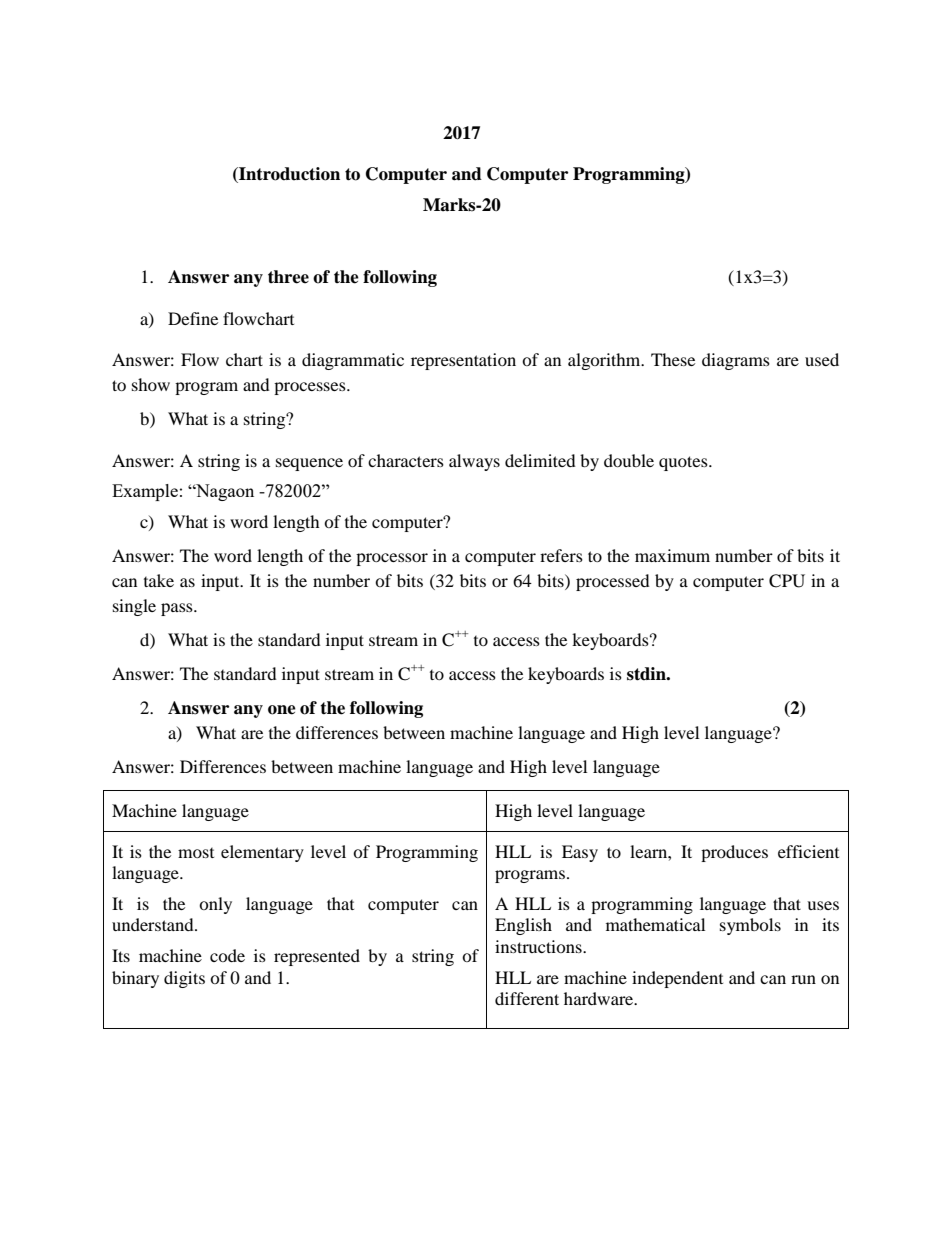 This screenshot has height=1233, width=952. I want to click on code, so click(227, 955).
